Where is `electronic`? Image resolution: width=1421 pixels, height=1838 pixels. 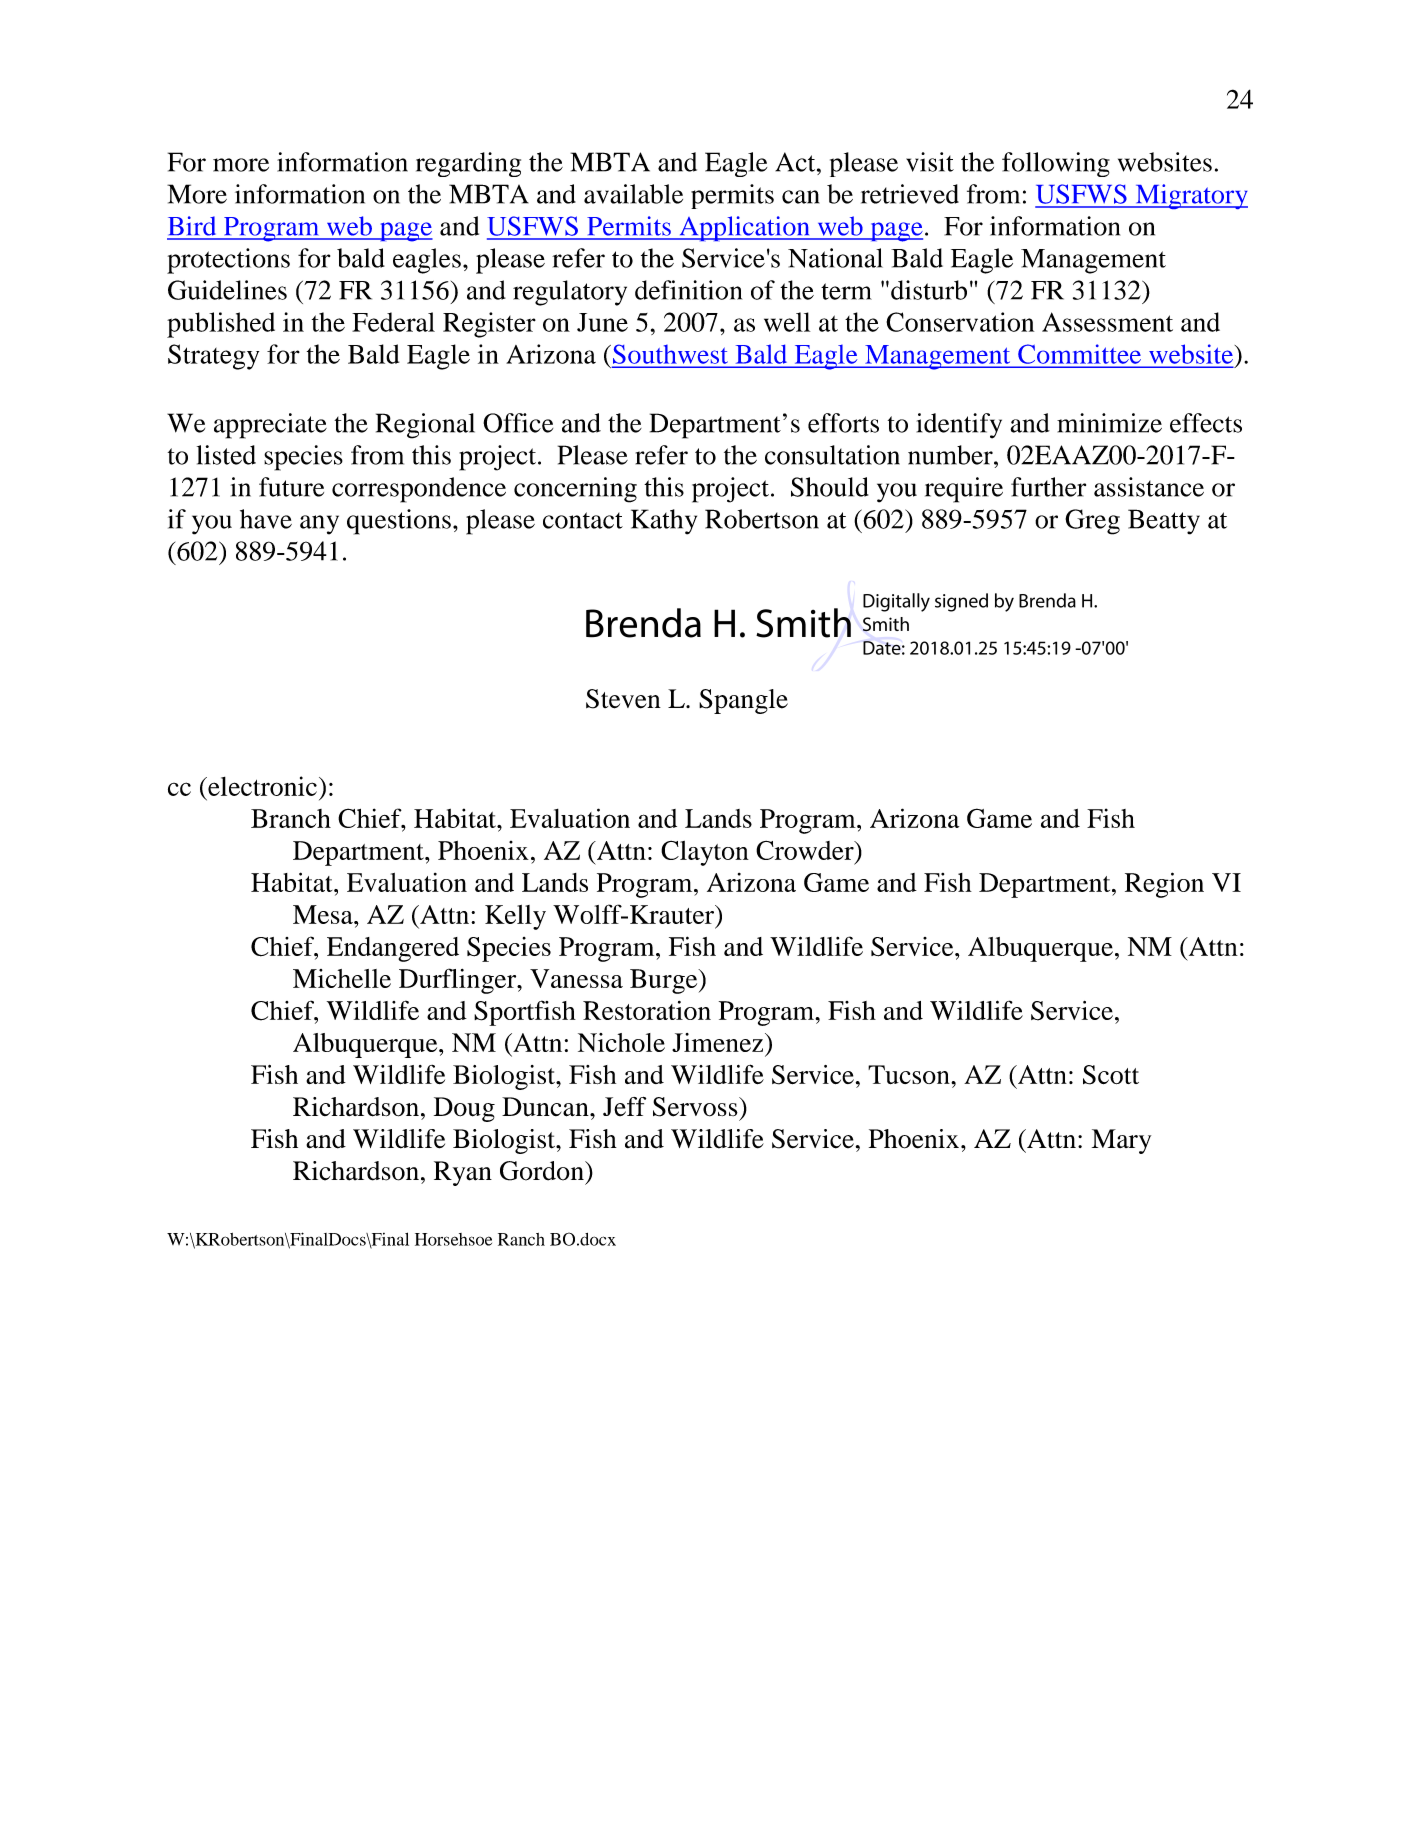 electronic is located at coordinates (261, 786).
